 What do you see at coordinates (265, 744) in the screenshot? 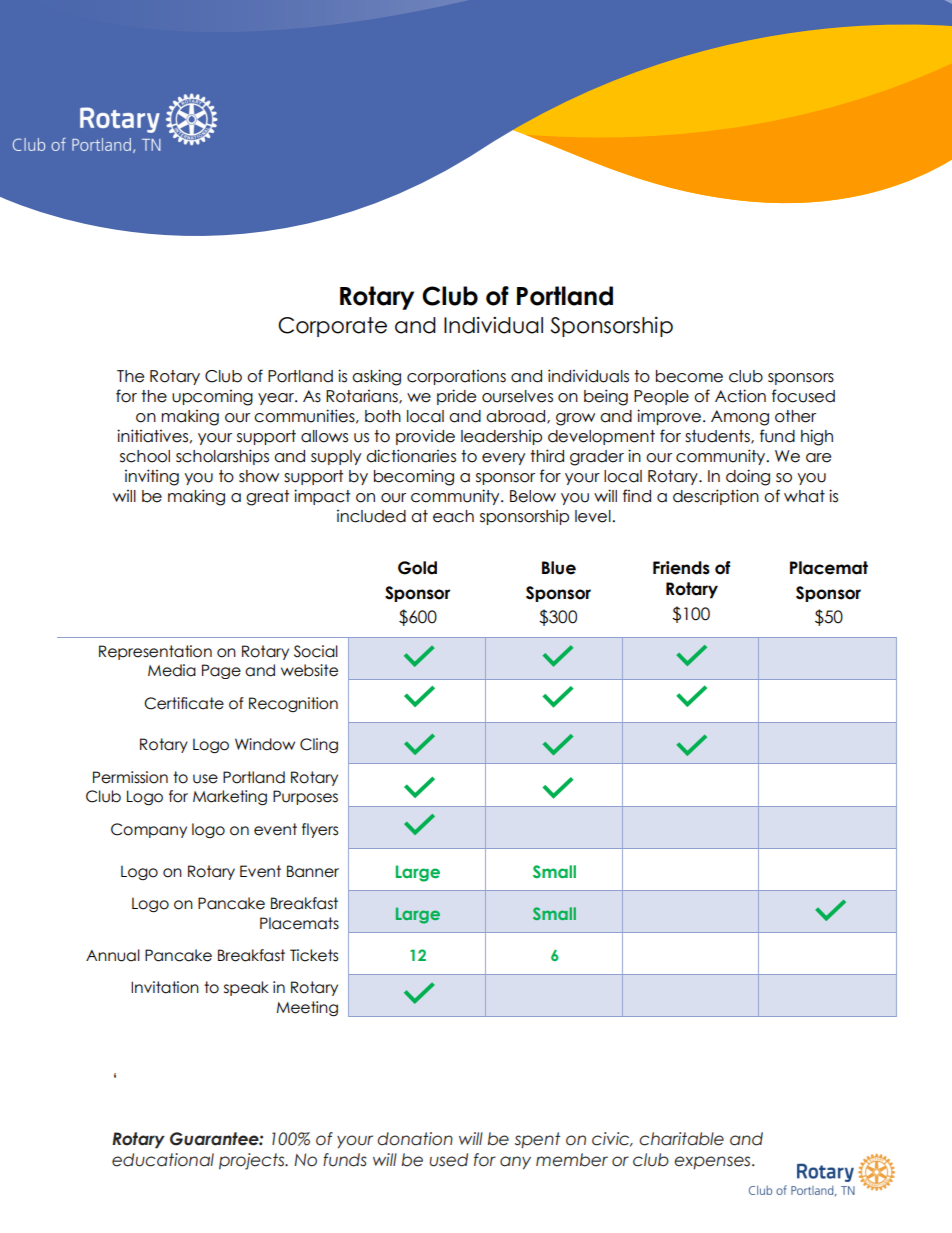
I see `Window` at bounding box center [265, 744].
